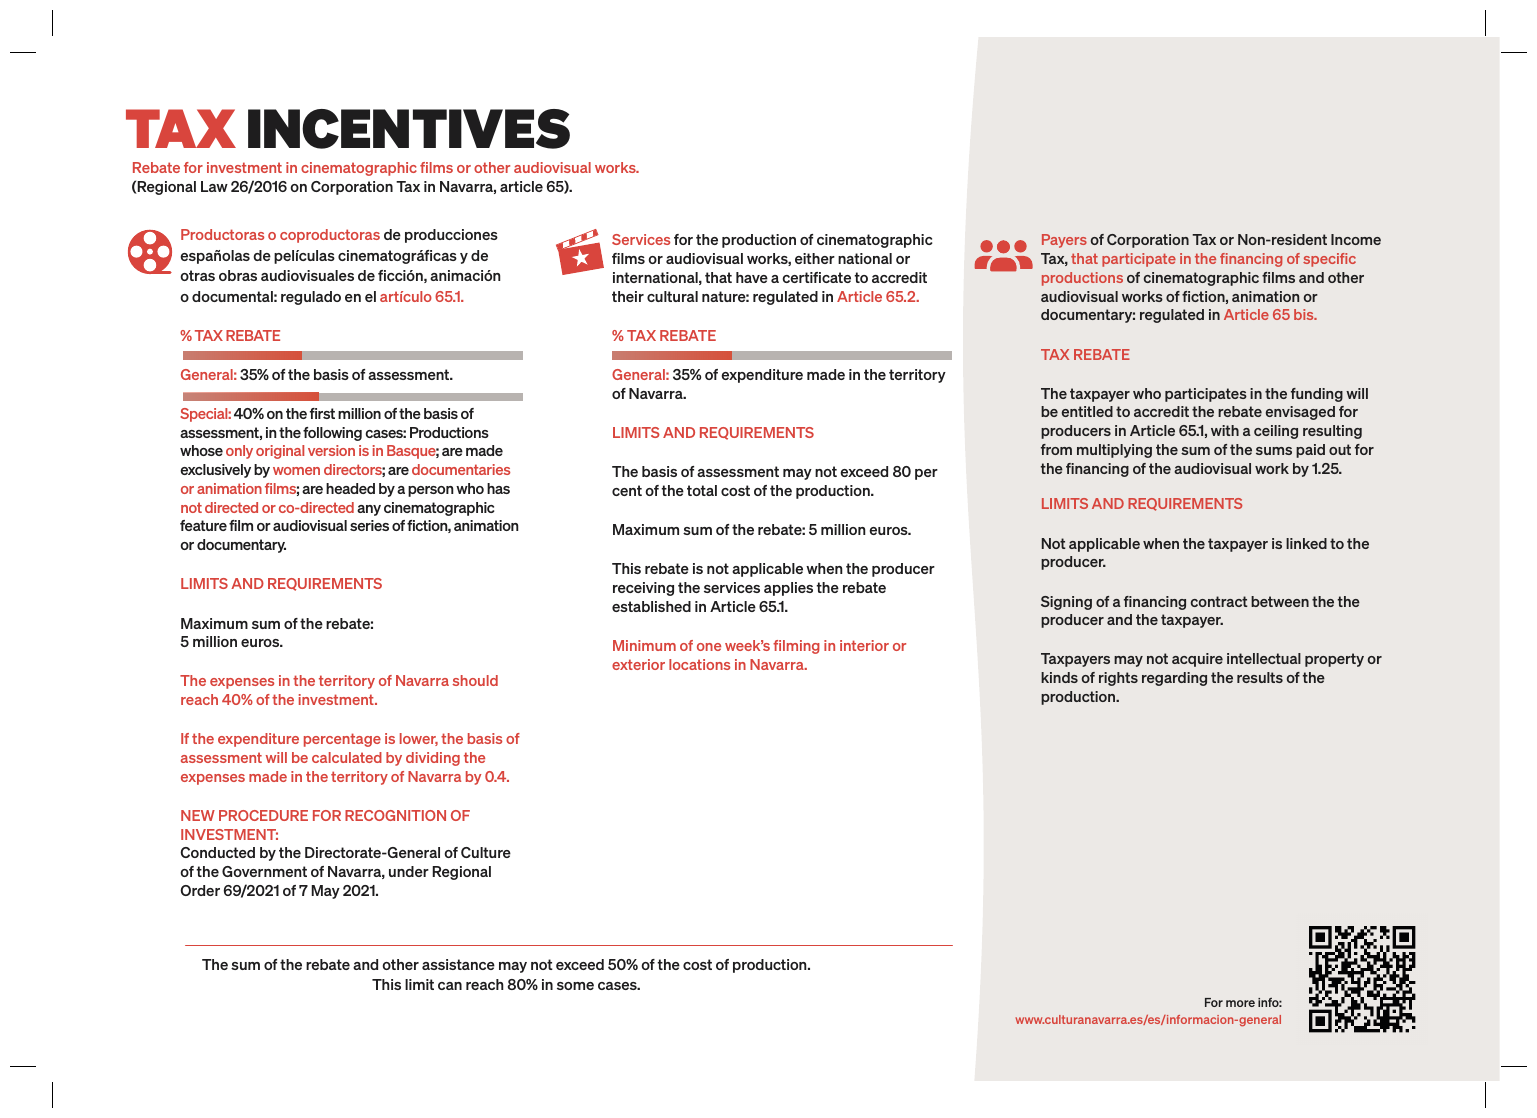 The image size is (1537, 1118). What do you see at coordinates (214, 186) in the screenshot?
I see `Law` at bounding box center [214, 186].
